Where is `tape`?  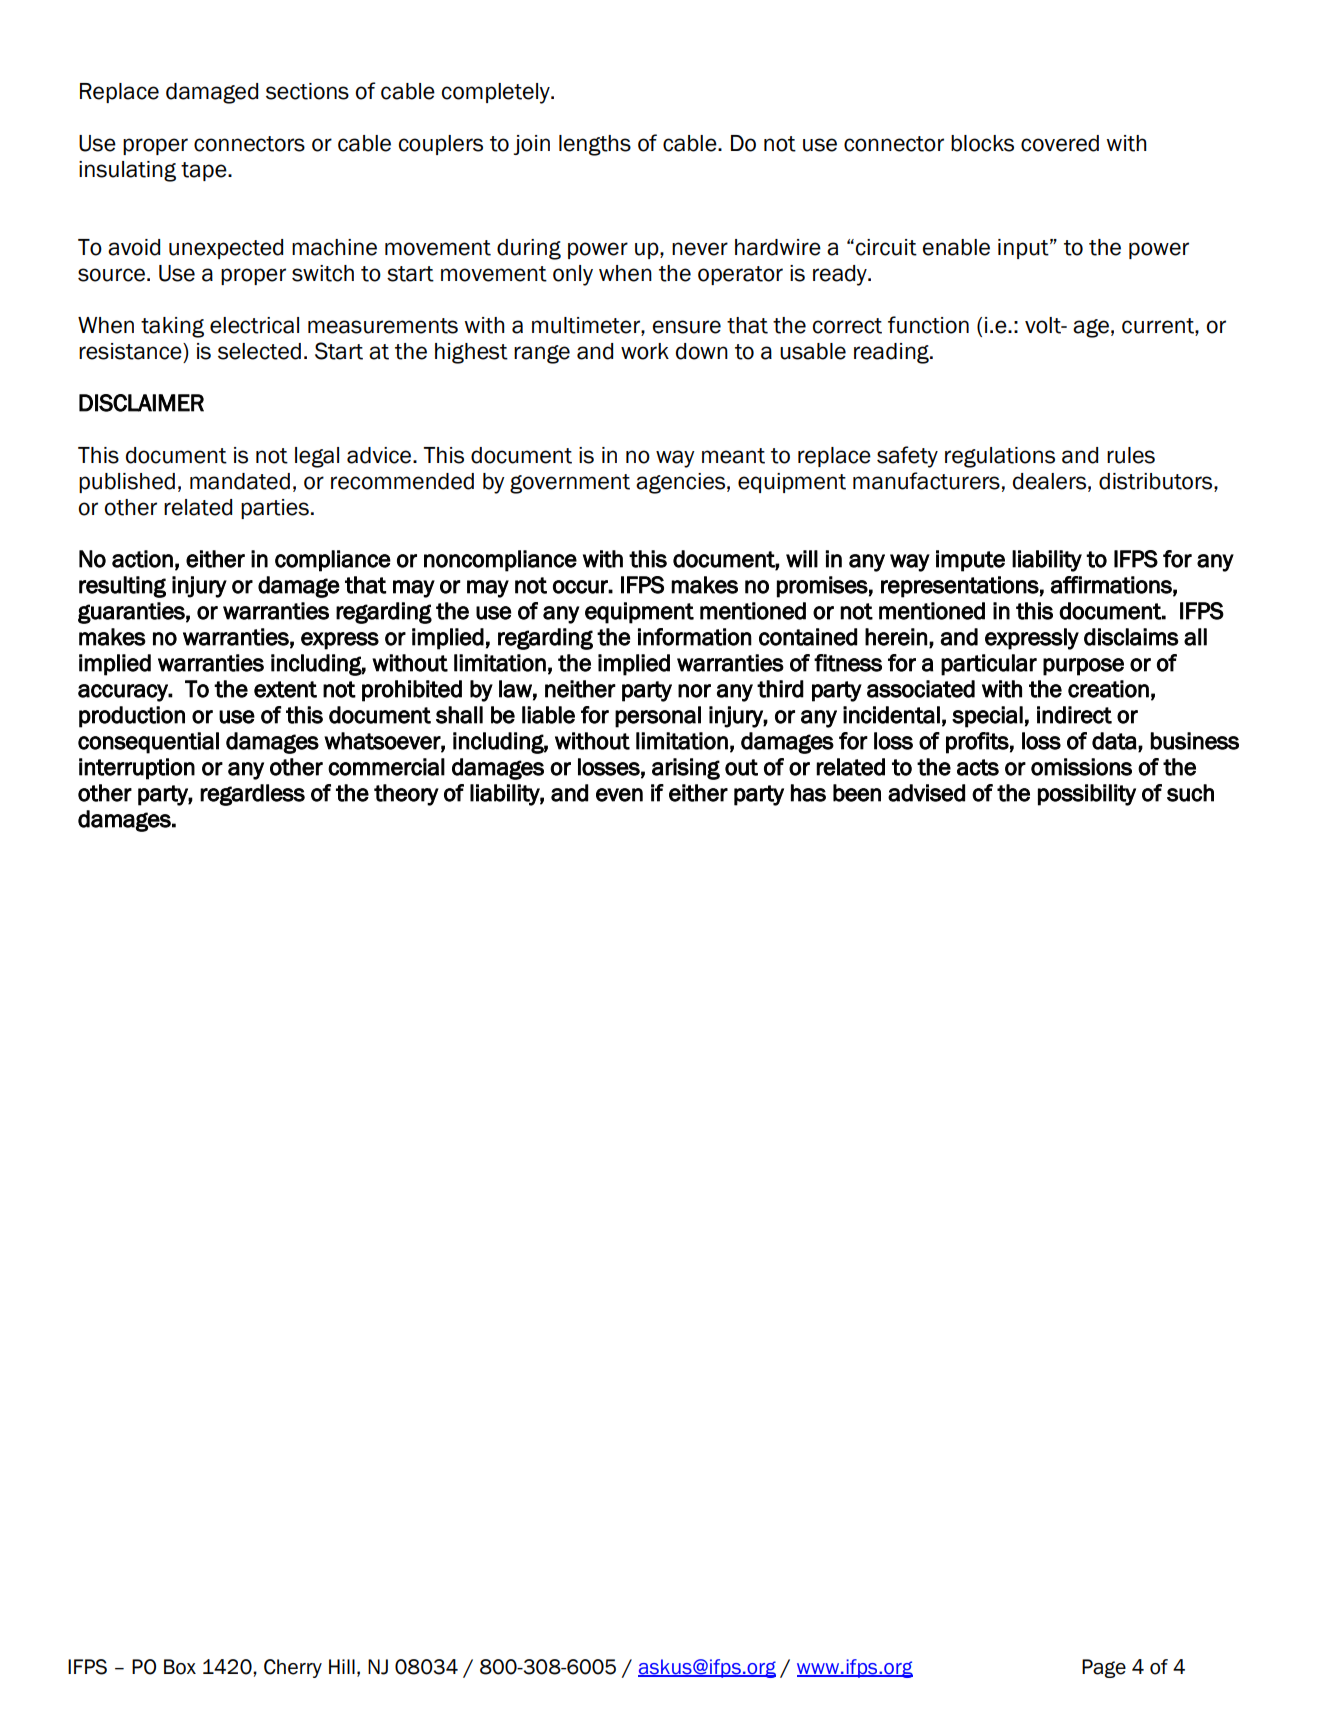
tape is located at coordinates (205, 171).
